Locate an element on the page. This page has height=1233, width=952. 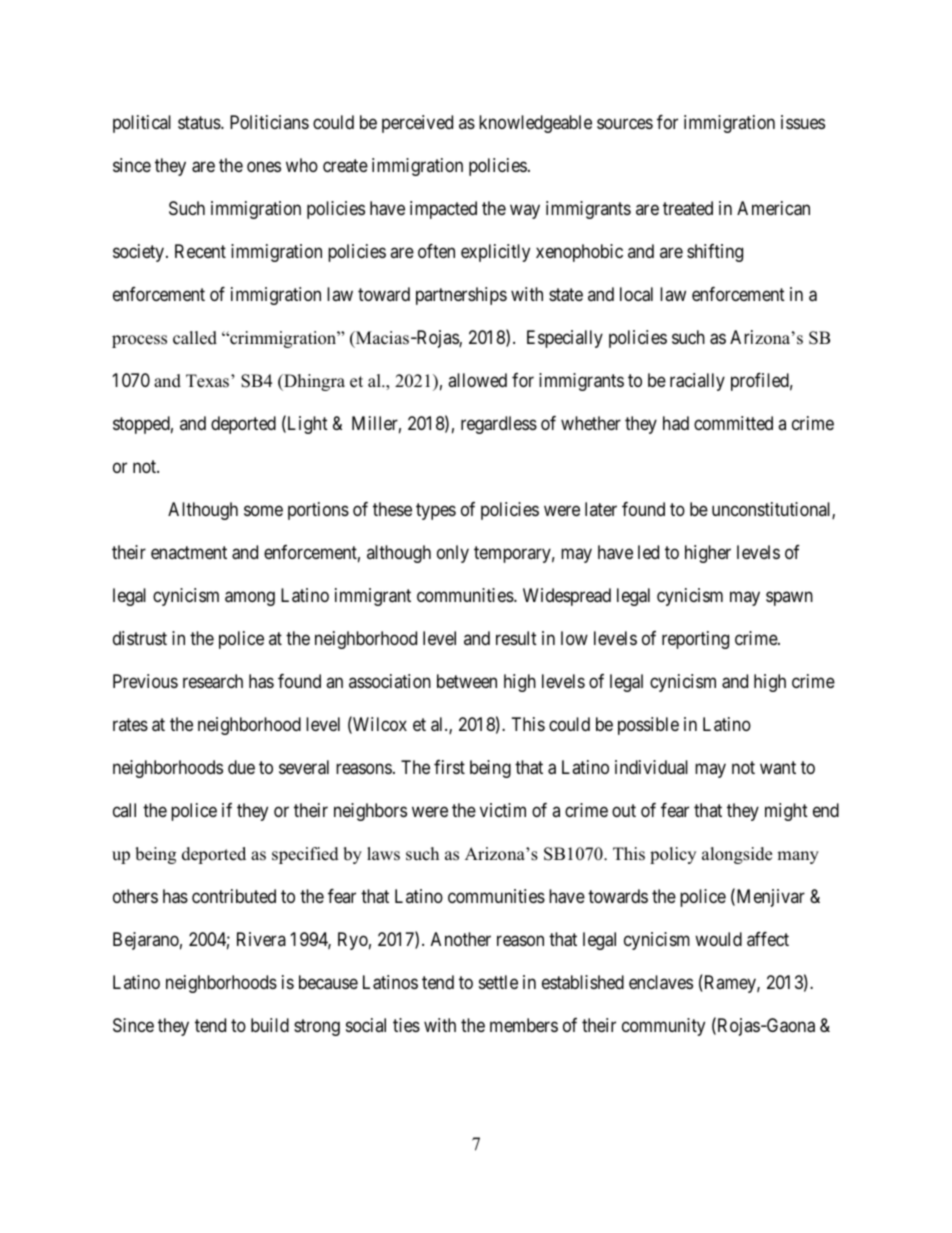
status is located at coordinates (200, 122).
